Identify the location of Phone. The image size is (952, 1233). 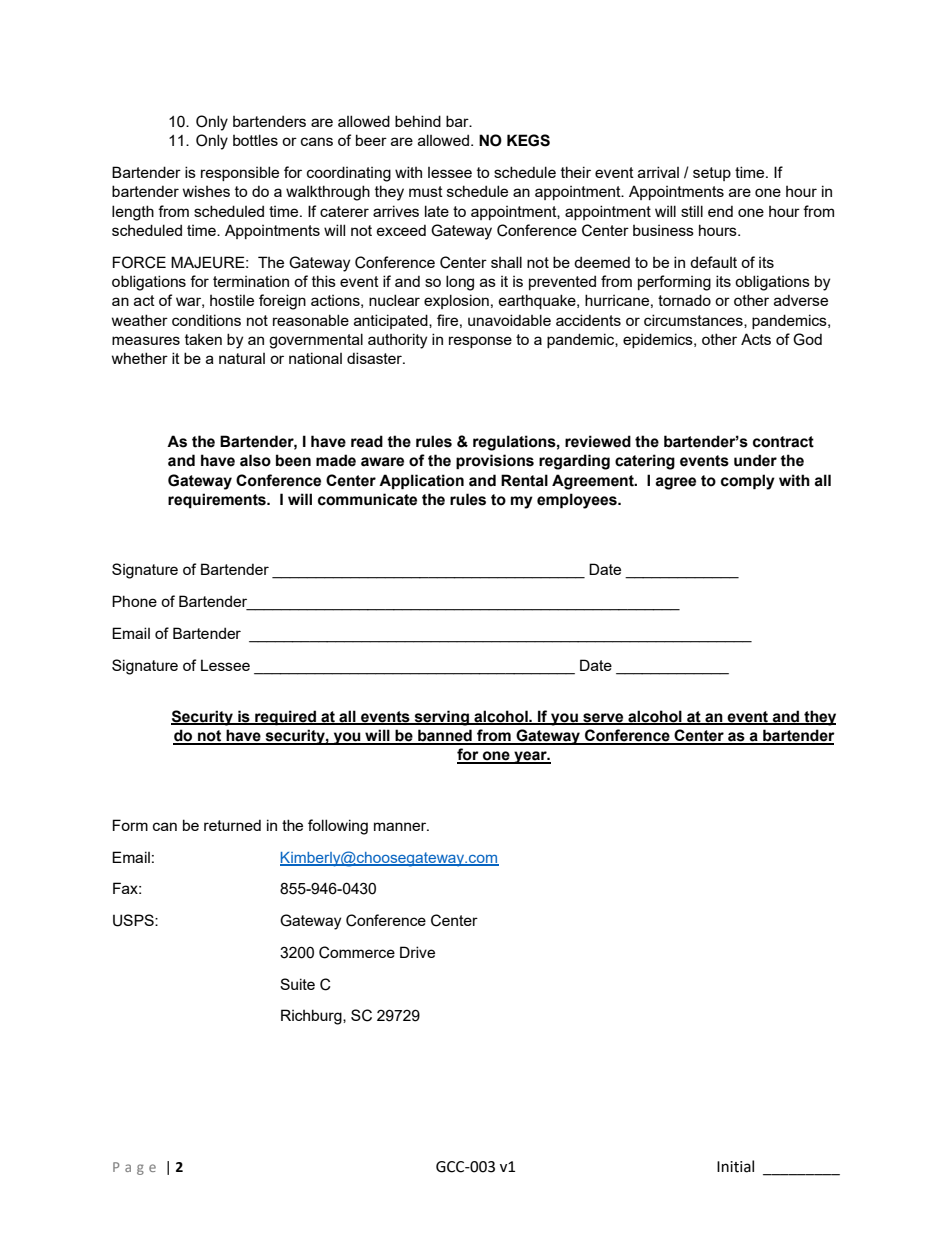
(134, 601).
